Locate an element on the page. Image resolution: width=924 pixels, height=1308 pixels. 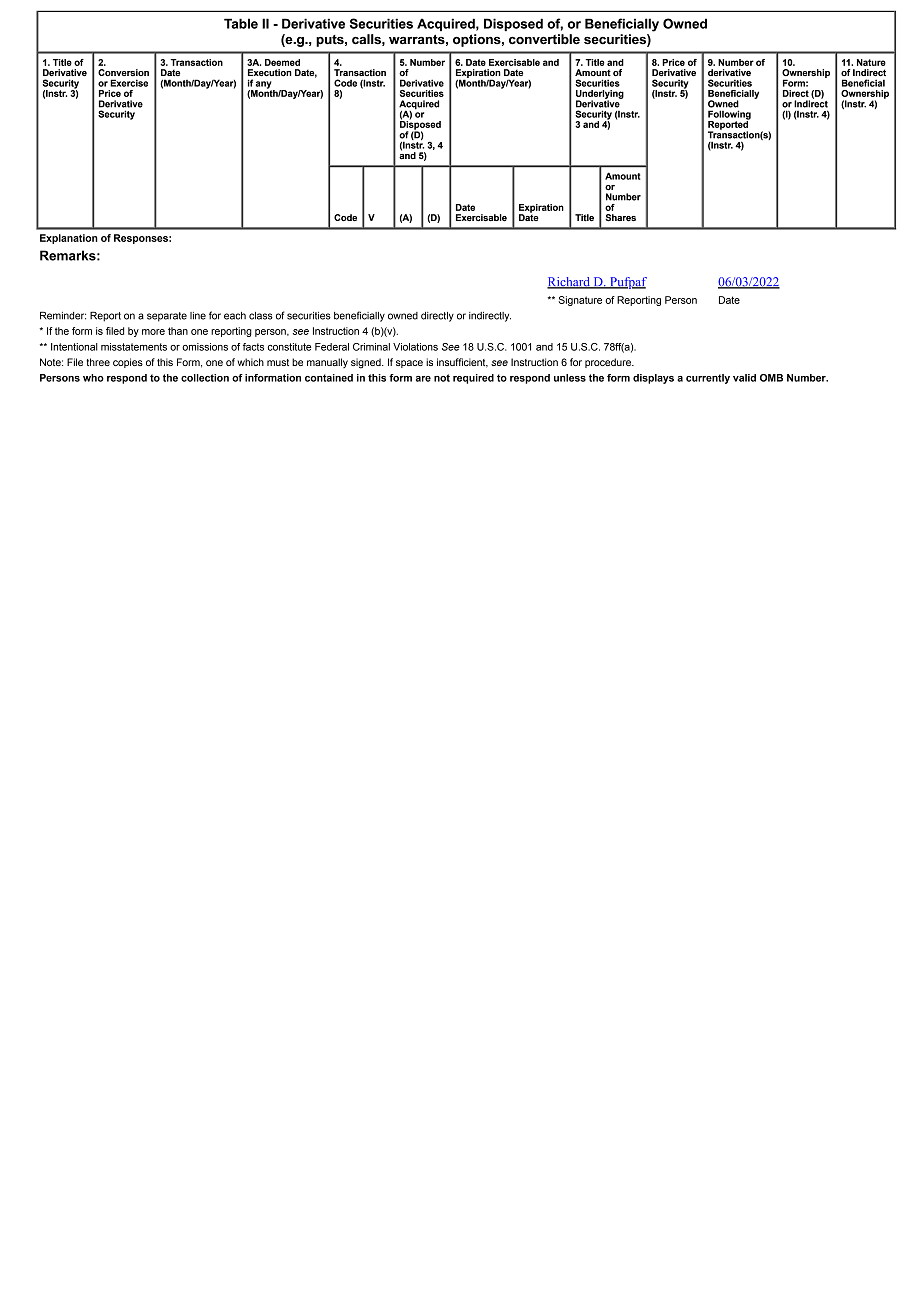
Explanation is located at coordinates (69, 239).
